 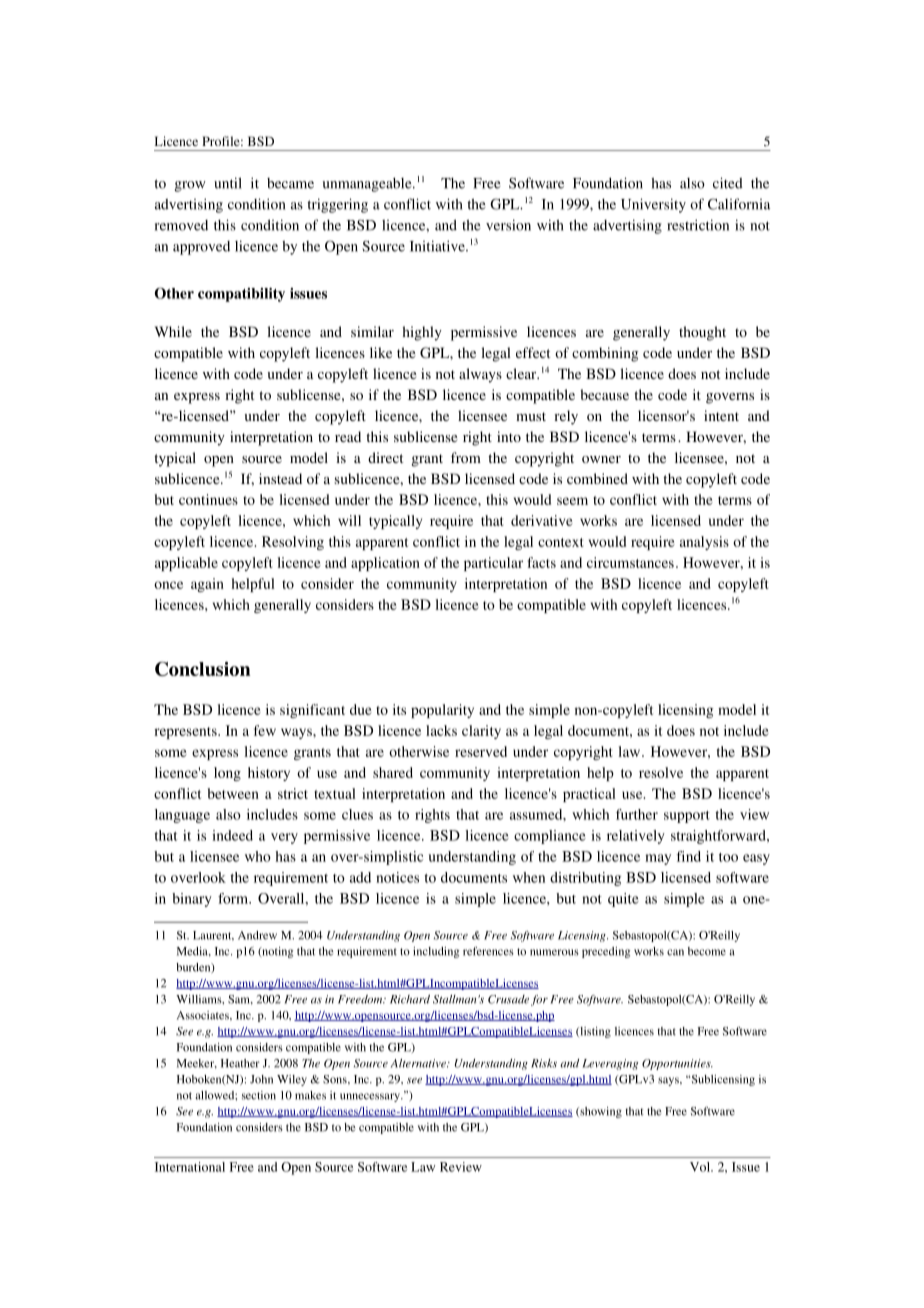 What do you see at coordinates (259, 1095) in the screenshot?
I see `section` at bounding box center [259, 1095].
